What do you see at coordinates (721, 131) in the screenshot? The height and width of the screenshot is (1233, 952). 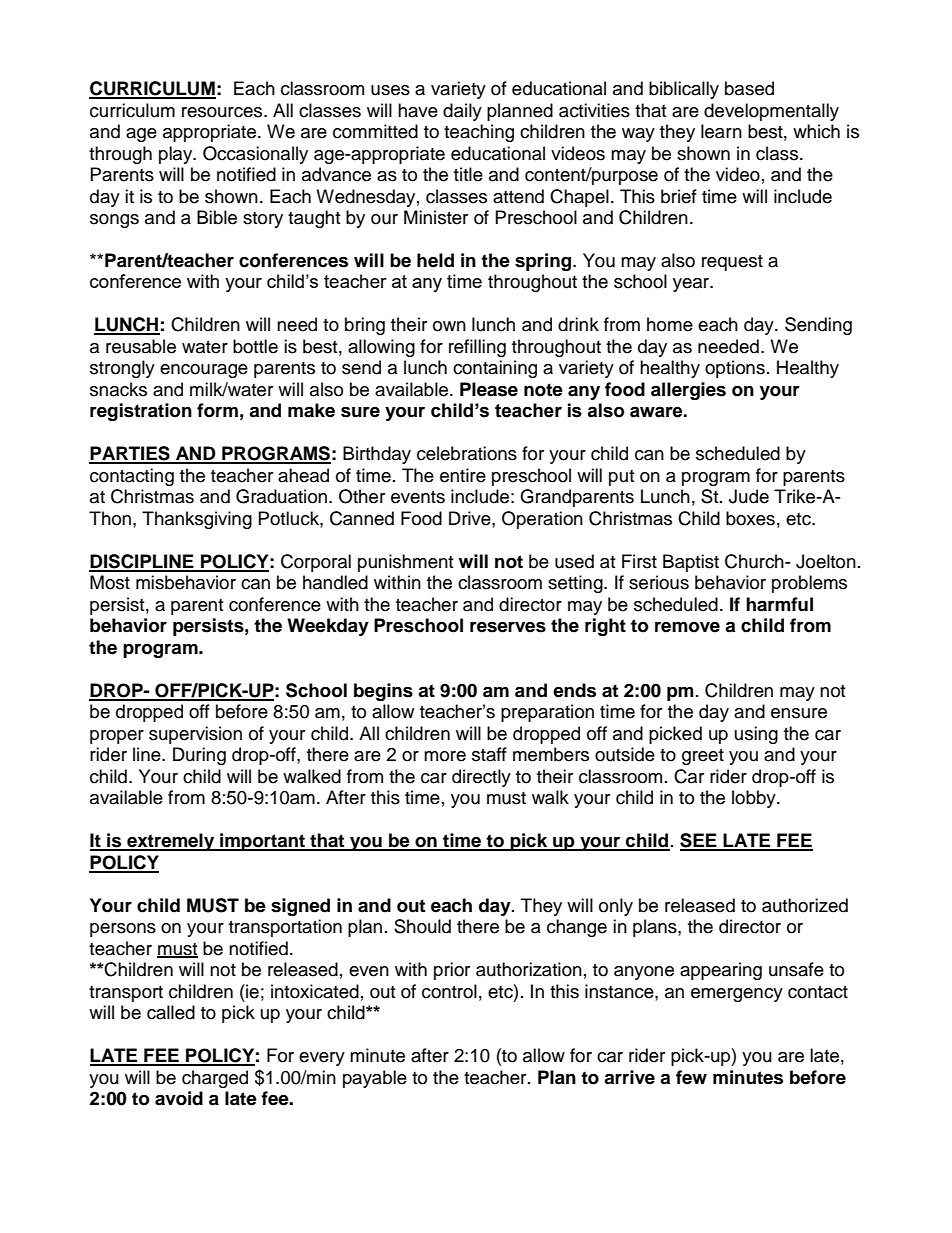 I see `learn` at bounding box center [721, 131].
